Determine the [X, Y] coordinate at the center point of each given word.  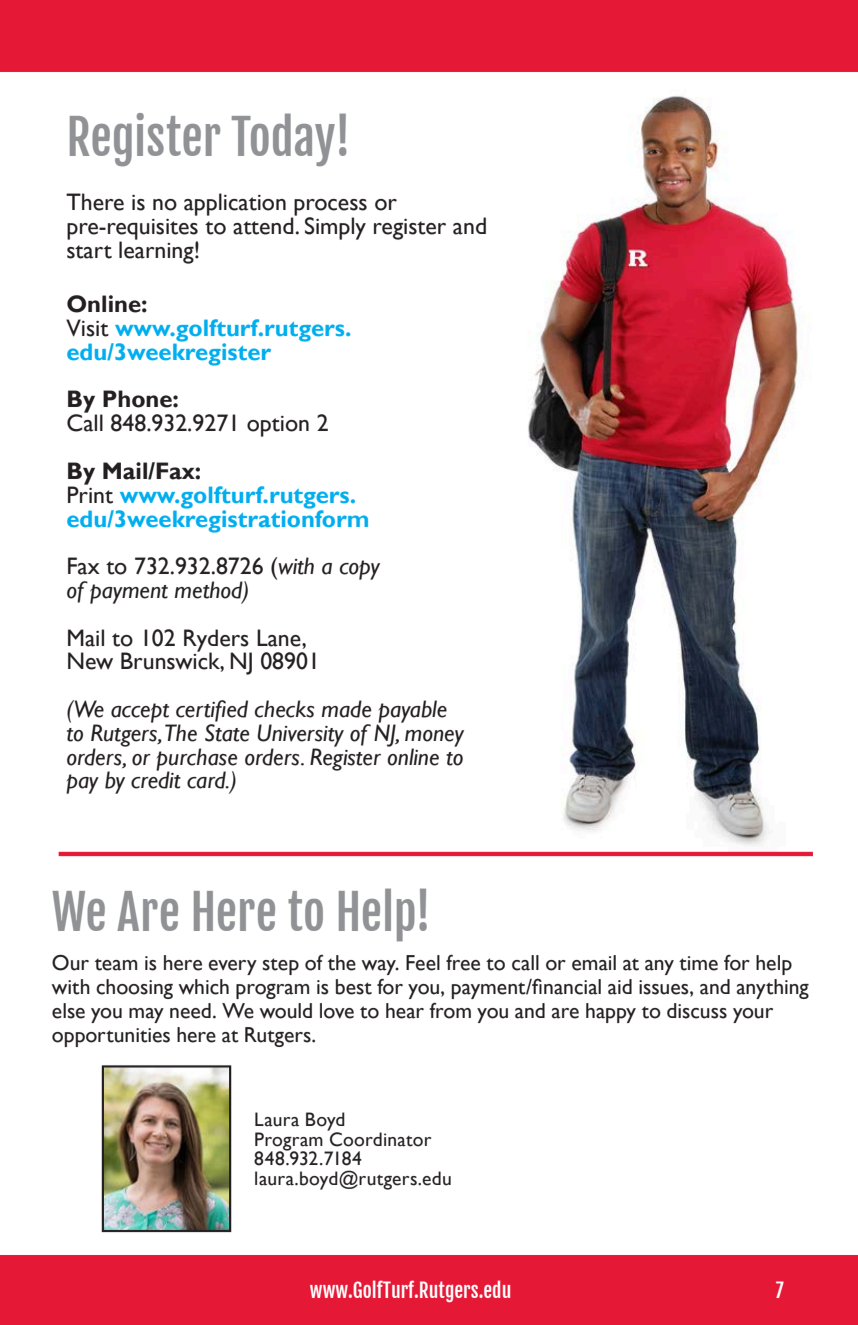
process [329, 208]
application [235, 204]
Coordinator [379, 1138]
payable [412, 712]
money [434, 739]
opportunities [111, 1037]
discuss [697, 1011]
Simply [335, 228]
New [90, 661]
